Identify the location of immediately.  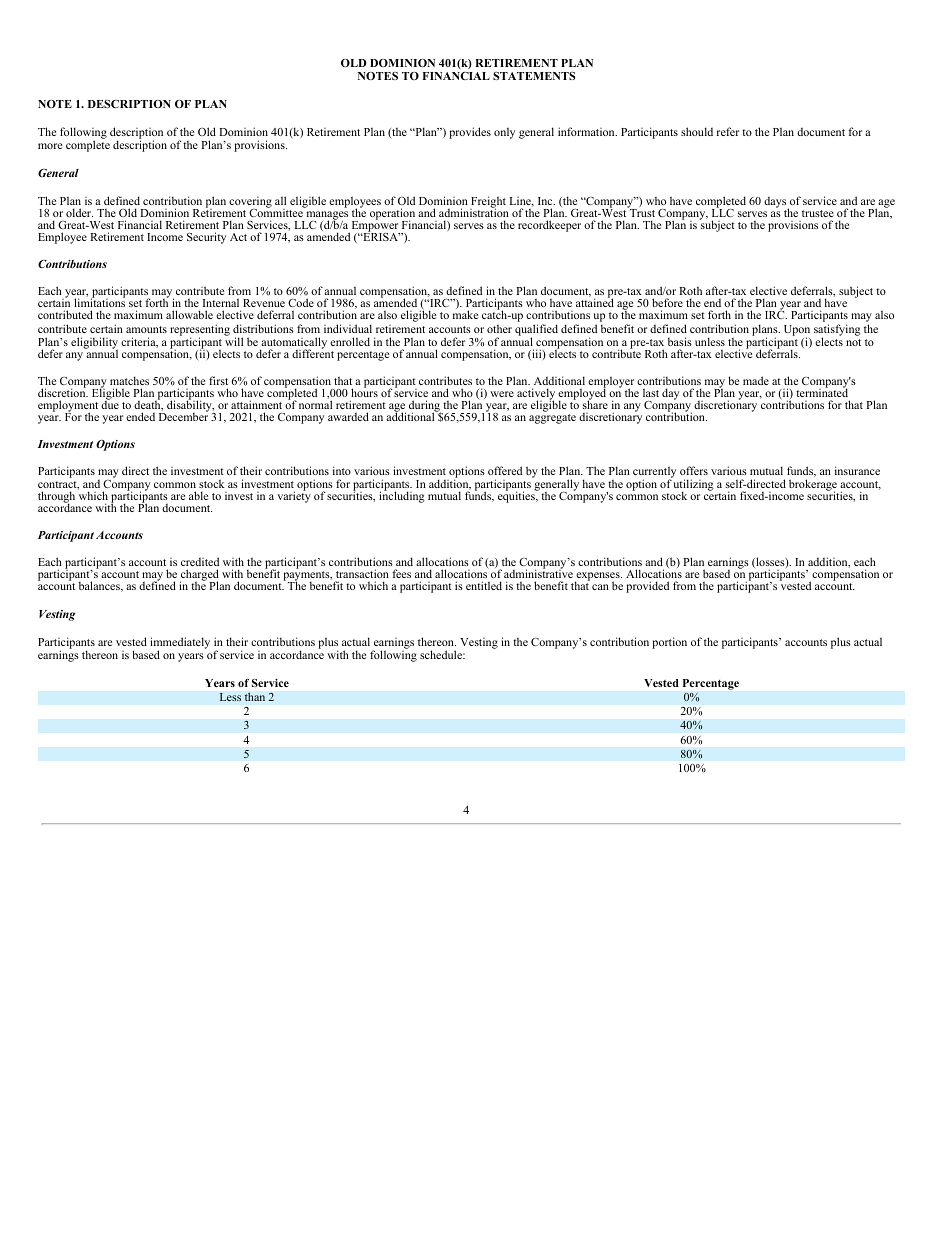
(180, 644).
